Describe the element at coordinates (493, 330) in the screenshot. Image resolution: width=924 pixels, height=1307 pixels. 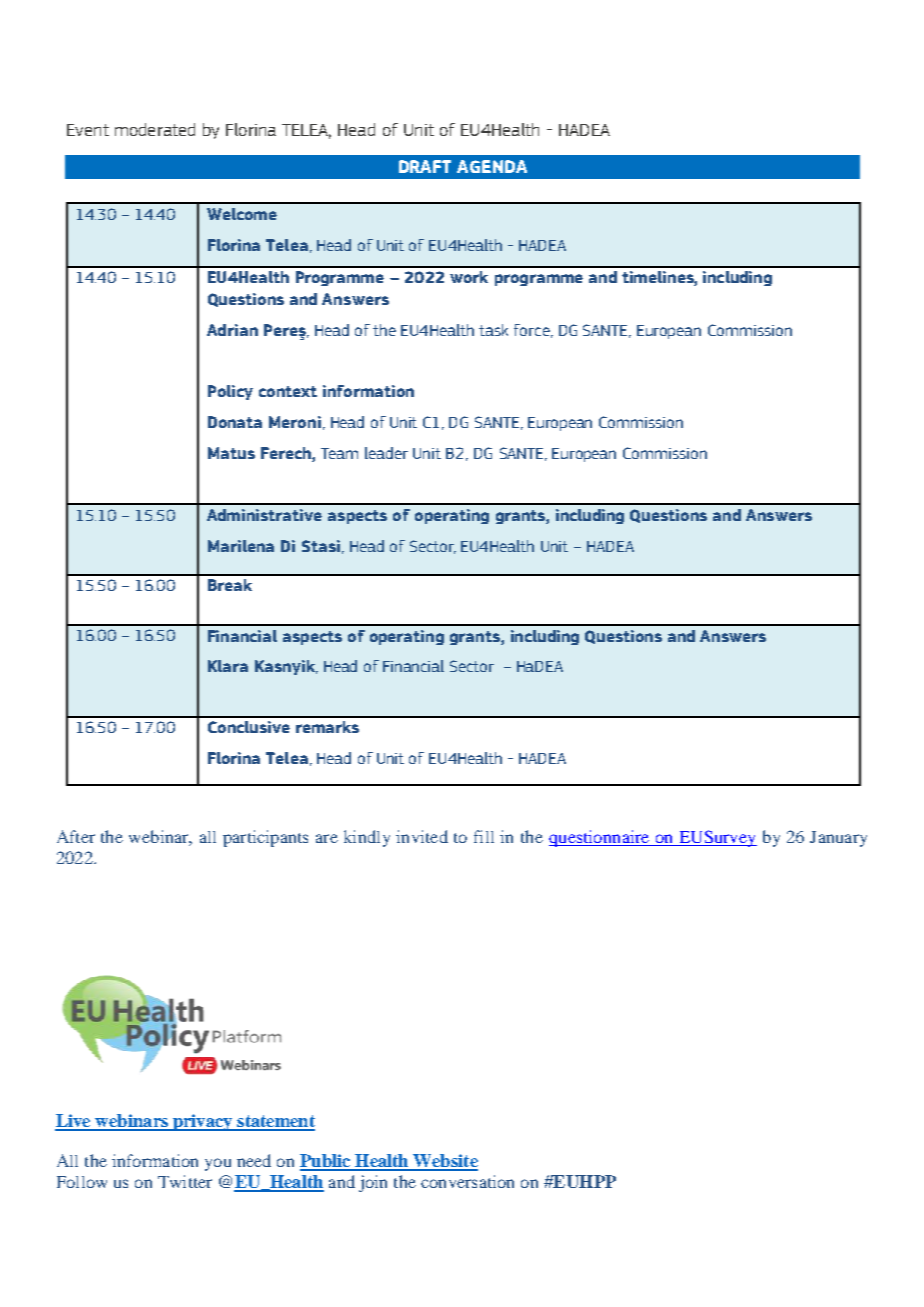
I see `task` at that location.
